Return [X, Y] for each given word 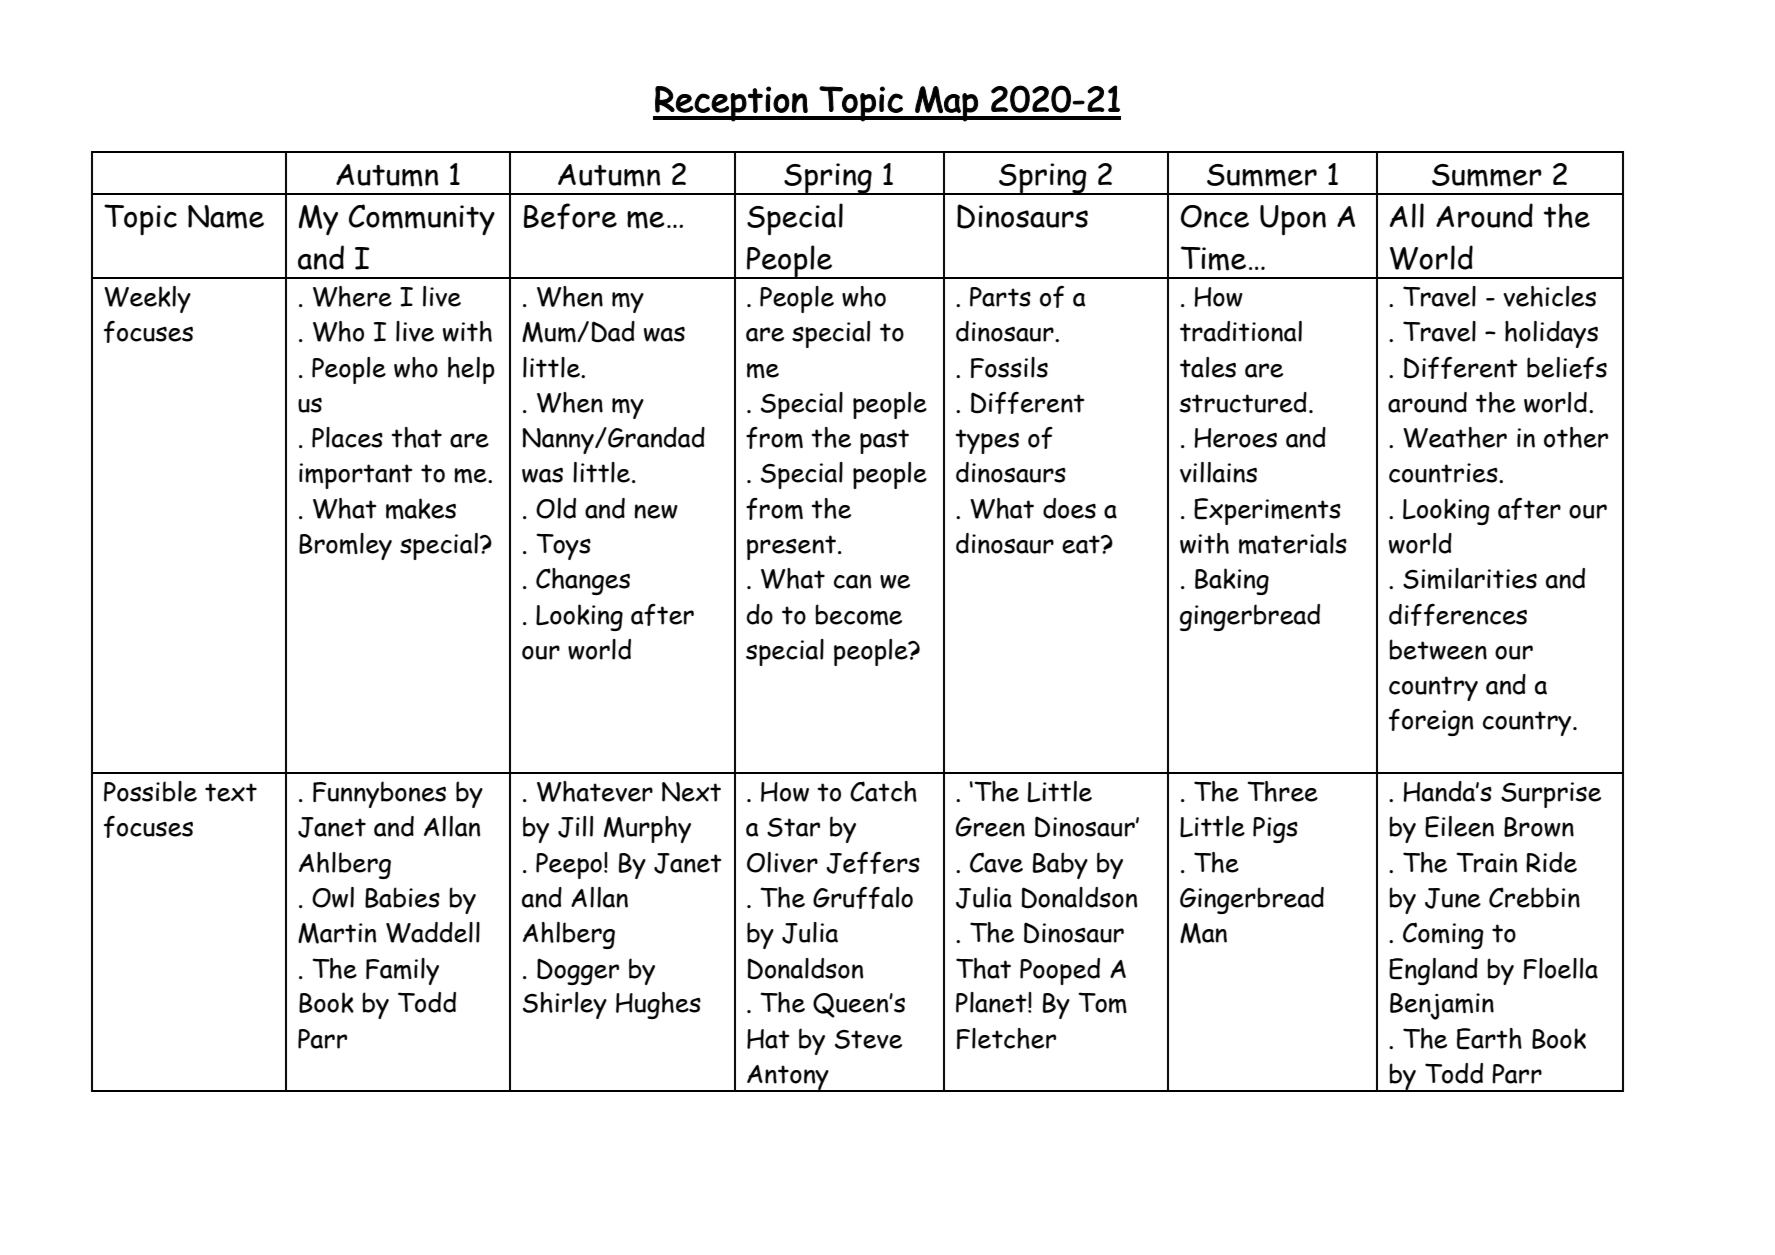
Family [402, 971]
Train [1486, 862]
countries [1444, 473]
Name [226, 217]
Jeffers [873, 863]
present [791, 547]
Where [352, 296]
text [231, 792]
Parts [1000, 297]
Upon [1293, 220]
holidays [1551, 334]
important [356, 476]
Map [946, 104]
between [1438, 649]
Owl [333, 897]
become [858, 614]
